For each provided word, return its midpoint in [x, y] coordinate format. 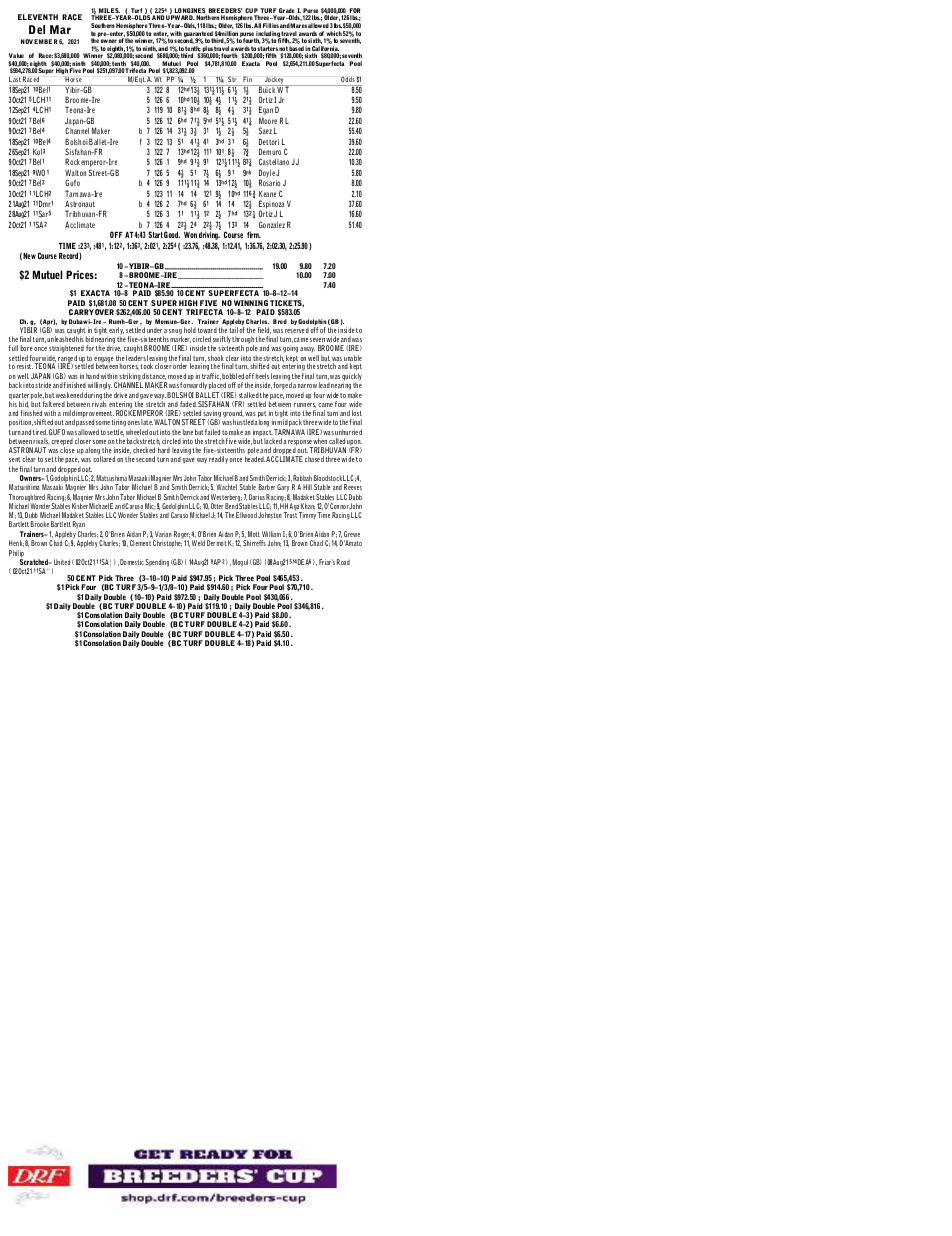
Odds [348, 79]
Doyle [267, 175]
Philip [16, 555]
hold [190, 330]
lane [188, 432]
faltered [54, 404]
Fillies [271, 25]
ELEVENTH [38, 17]
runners [305, 405]
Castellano [274, 161]
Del [37, 29]
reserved [297, 330]
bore [27, 348]
